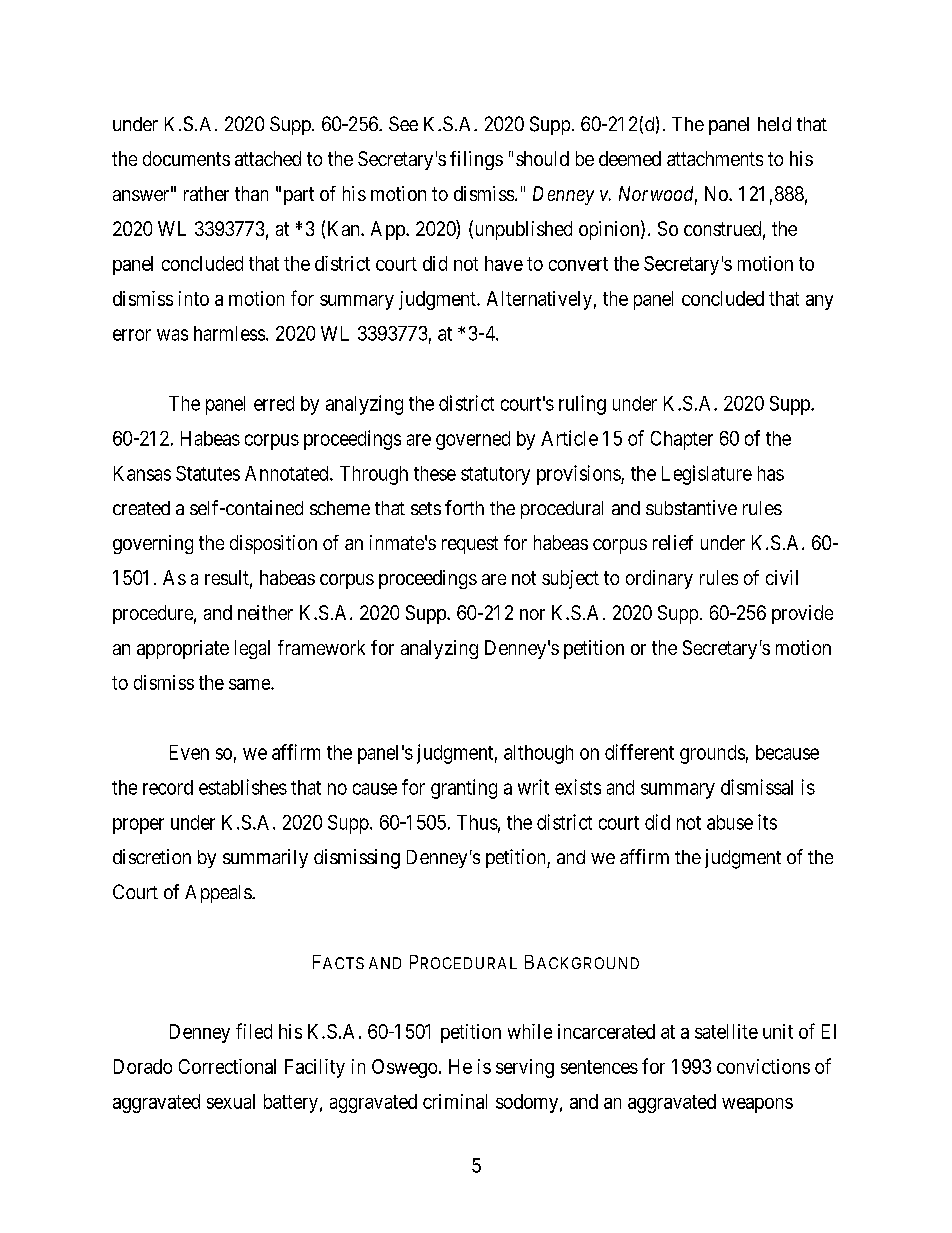 This page has width=952, height=1233. Describe the element at coordinates (227, 1066) in the page. I see `Correctional` at that location.
